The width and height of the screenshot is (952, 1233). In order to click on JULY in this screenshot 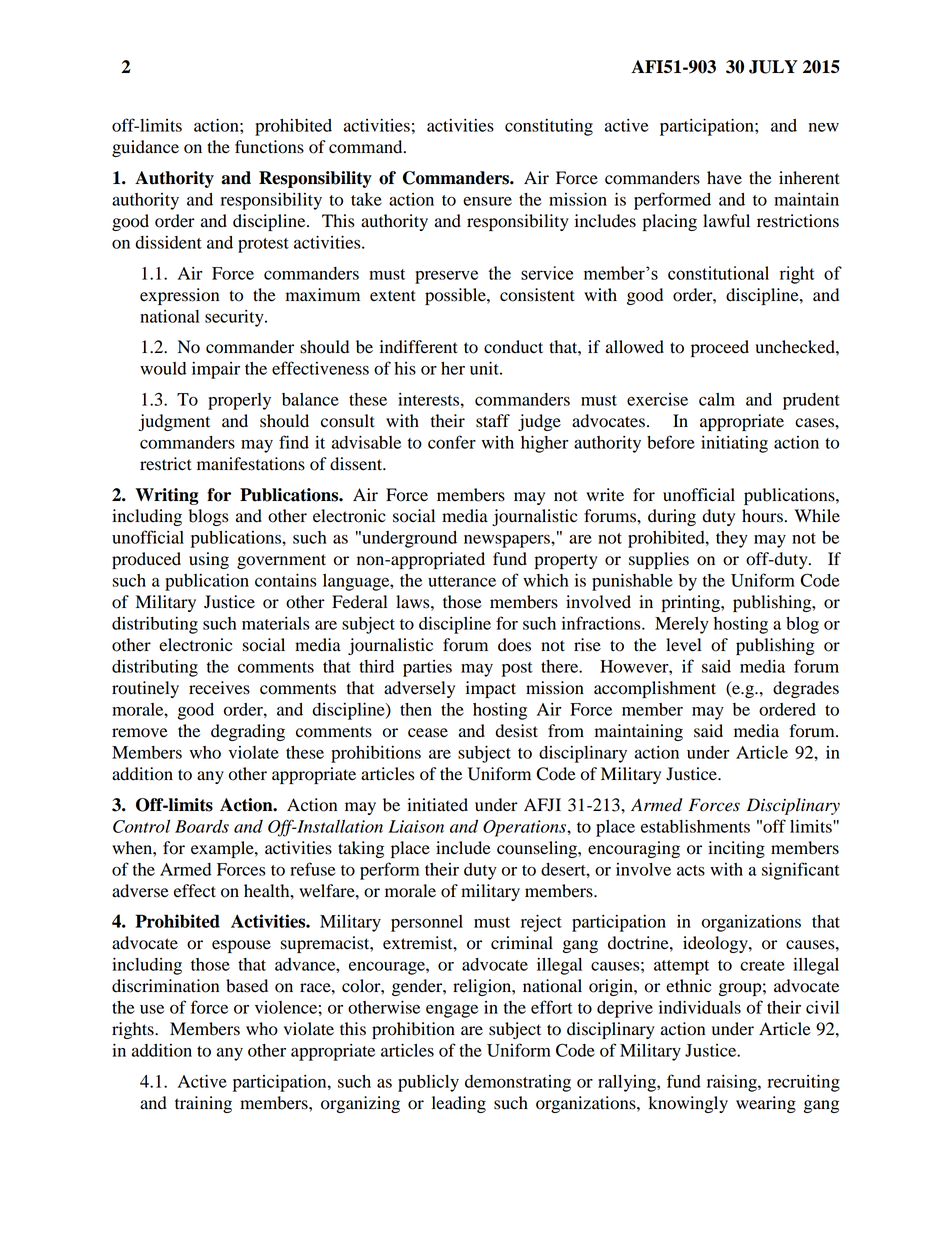, I will do `click(773, 67)`.
